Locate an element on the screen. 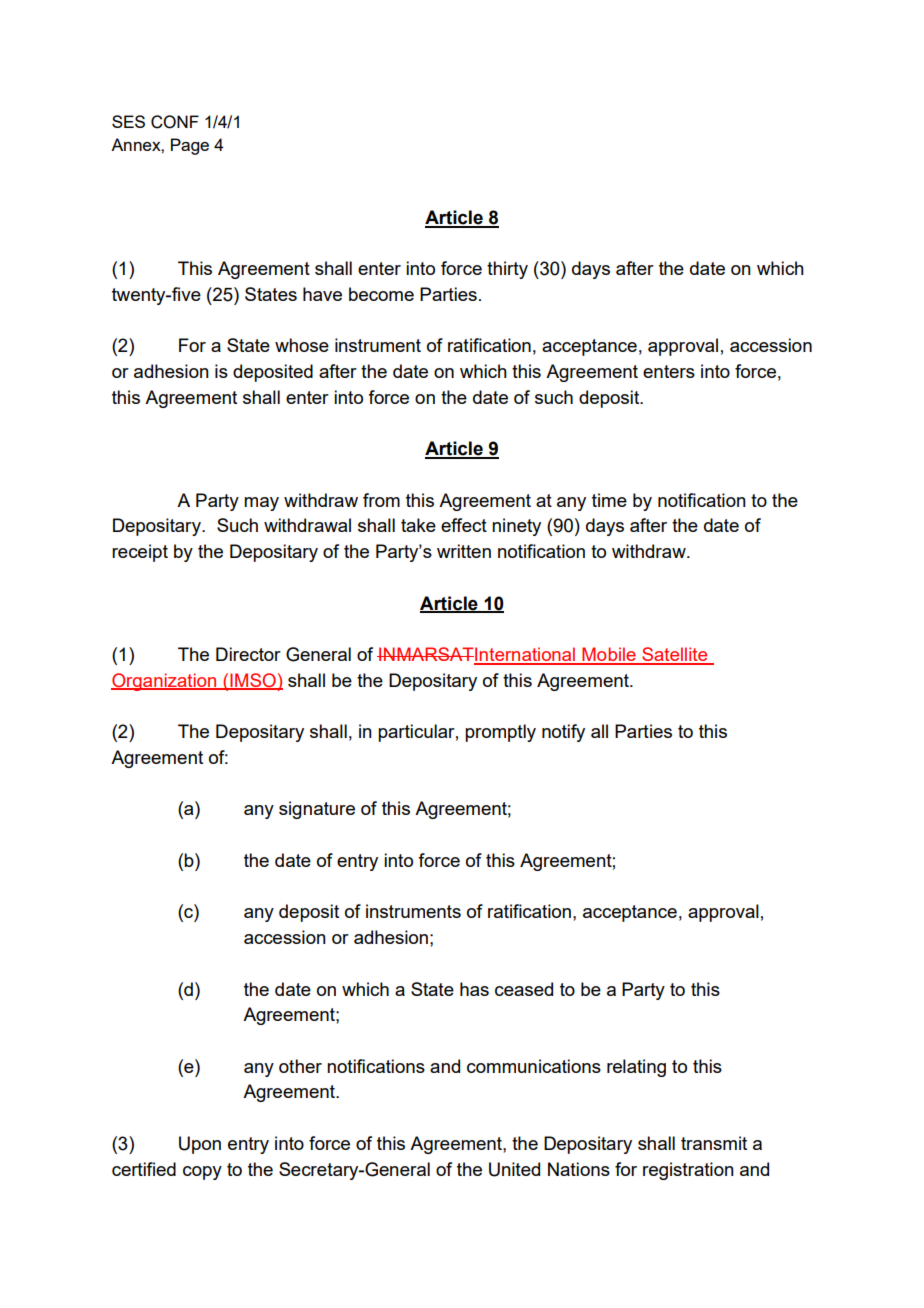  Upon is located at coordinates (200, 1145).
